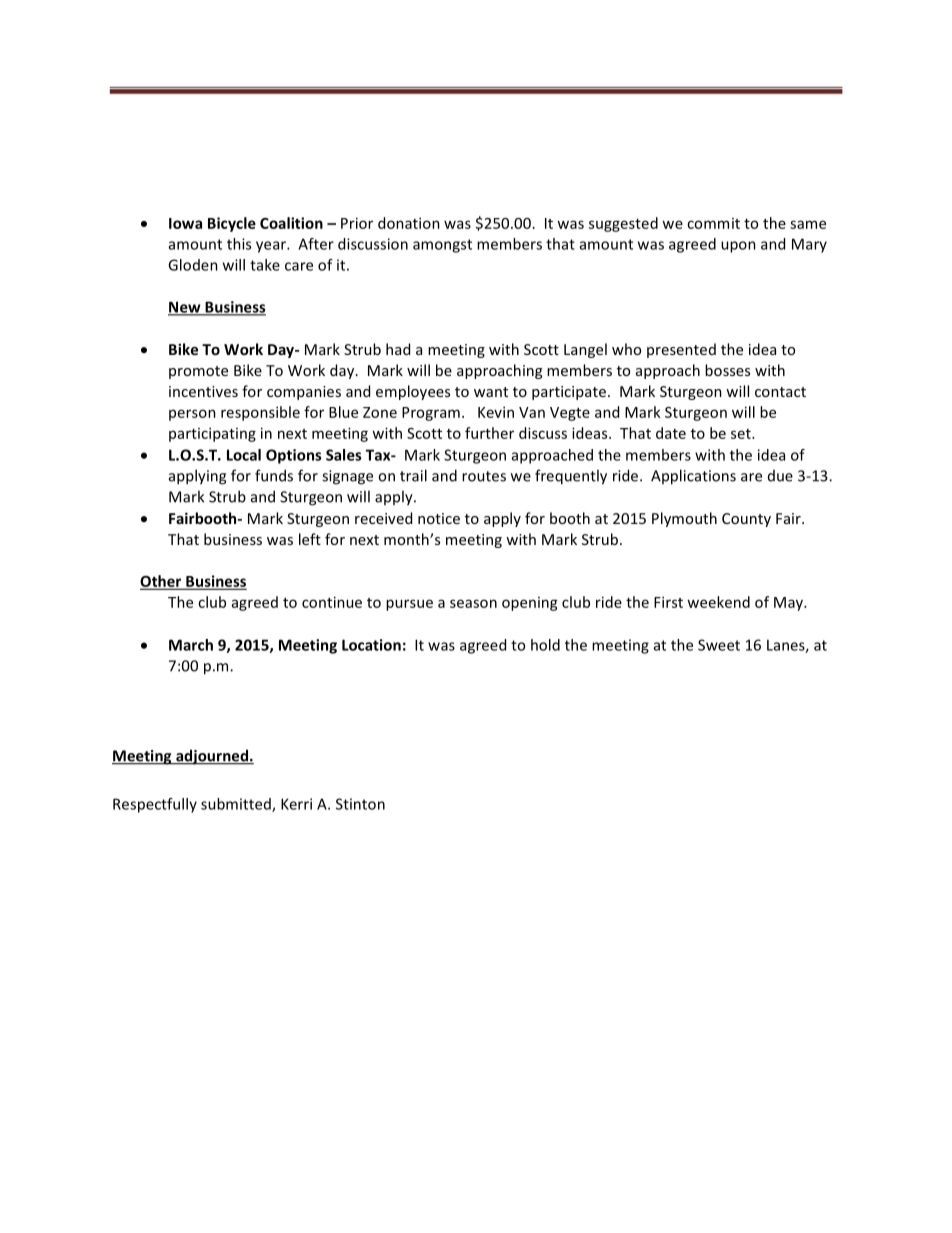  What do you see at coordinates (738, 247) in the document?
I see `upon` at bounding box center [738, 247].
